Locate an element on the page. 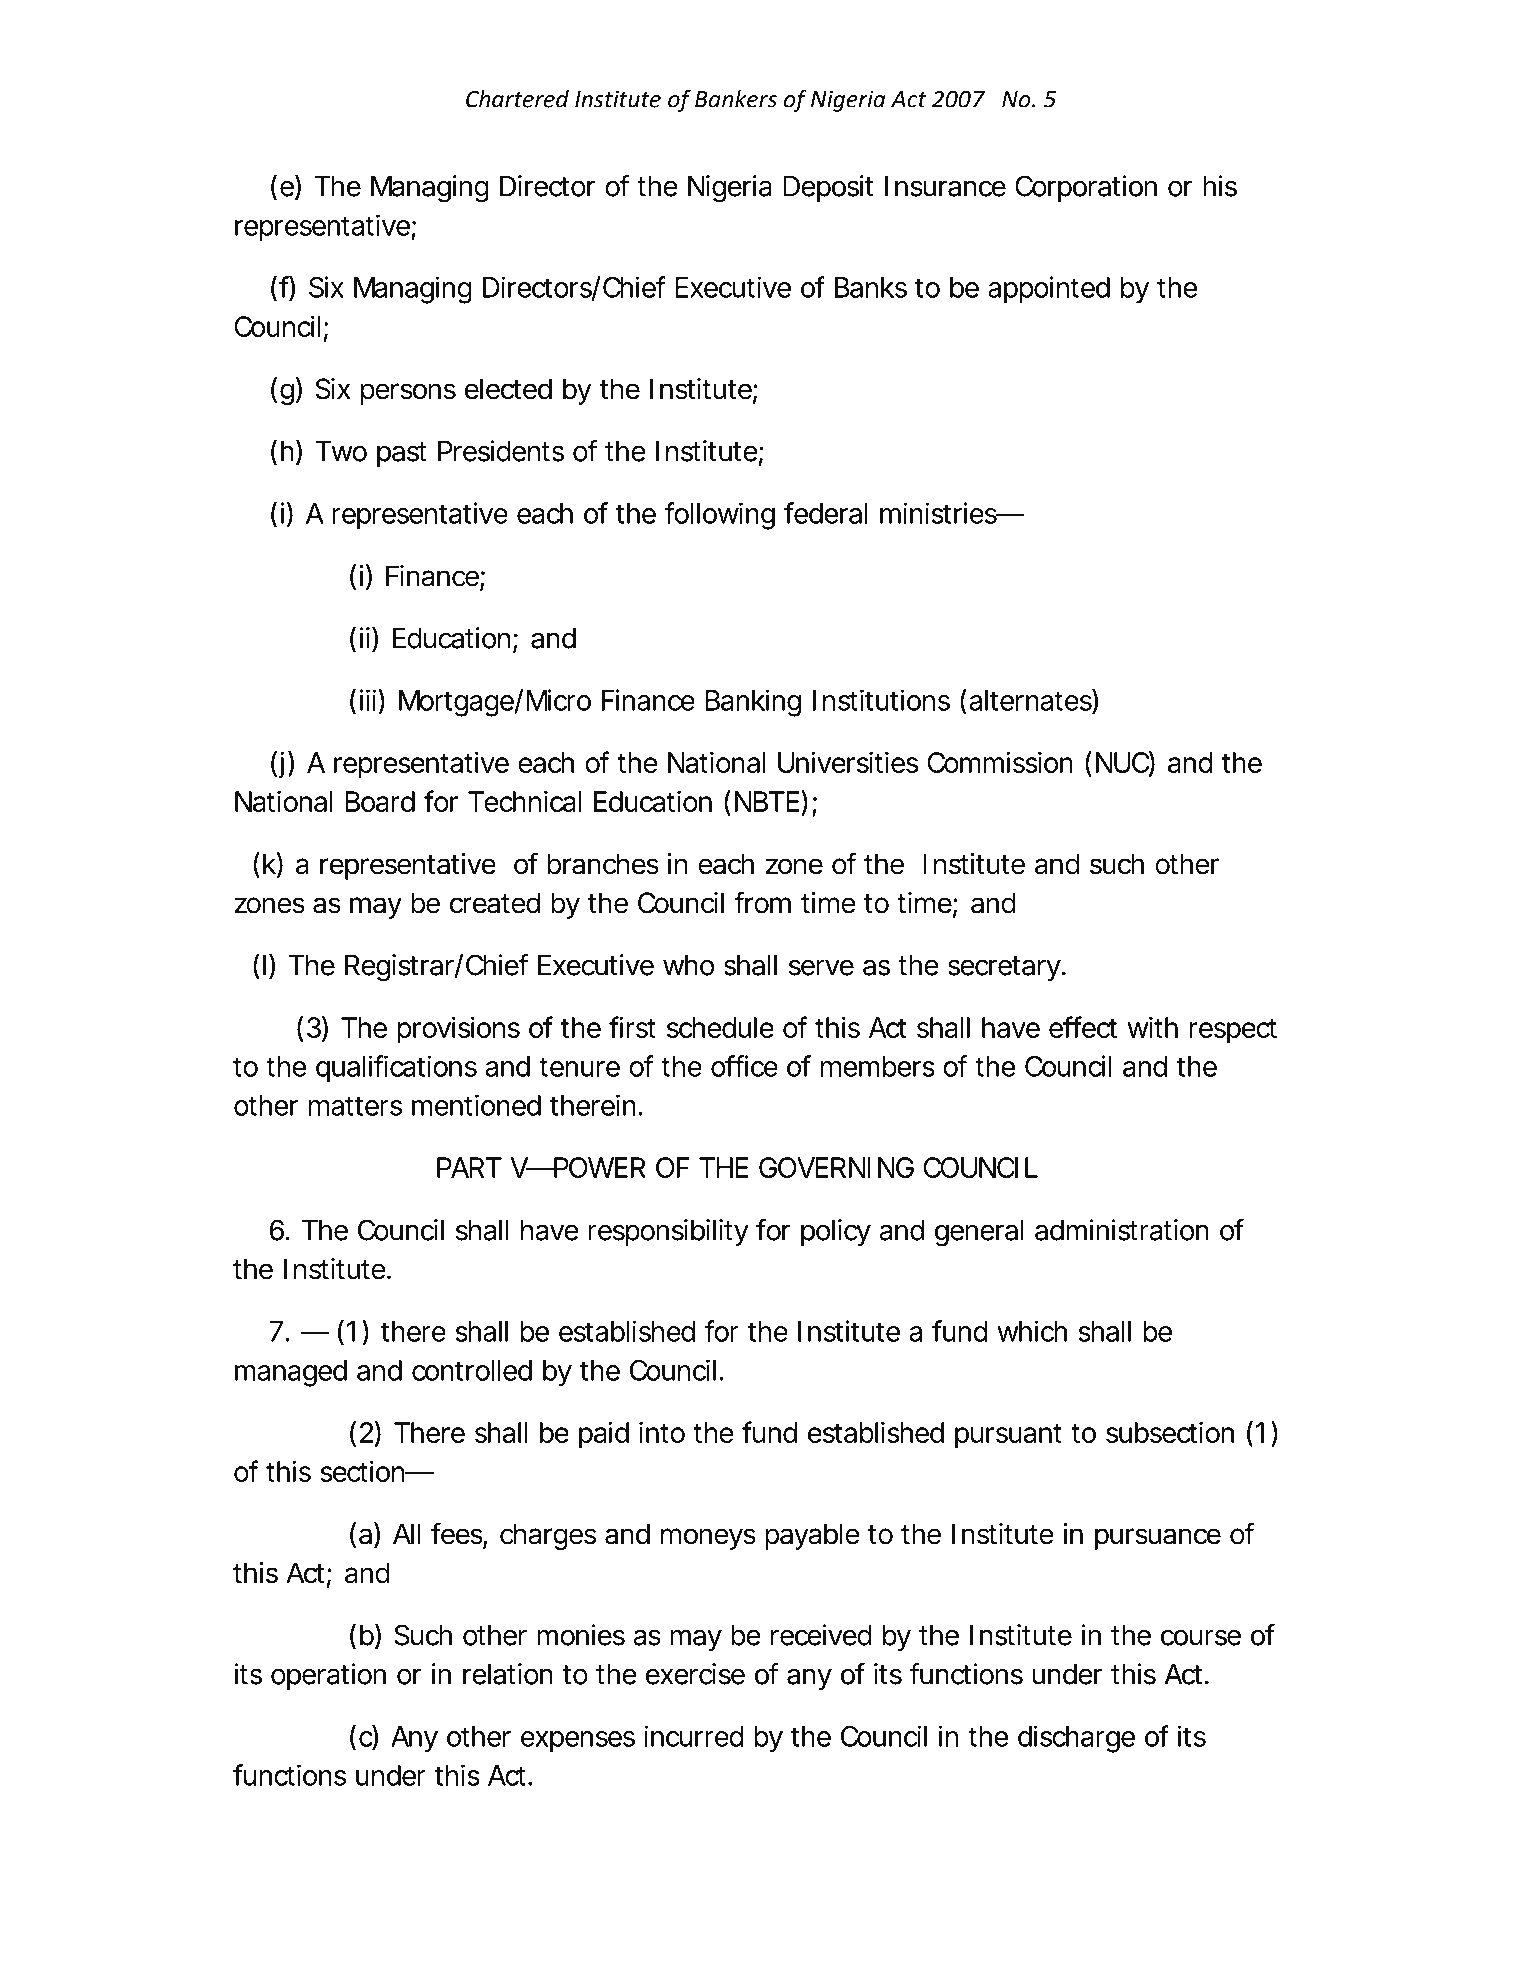 Image resolution: width=1521 pixels, height=1968 pixels. ministries is located at coordinates (939, 513).
